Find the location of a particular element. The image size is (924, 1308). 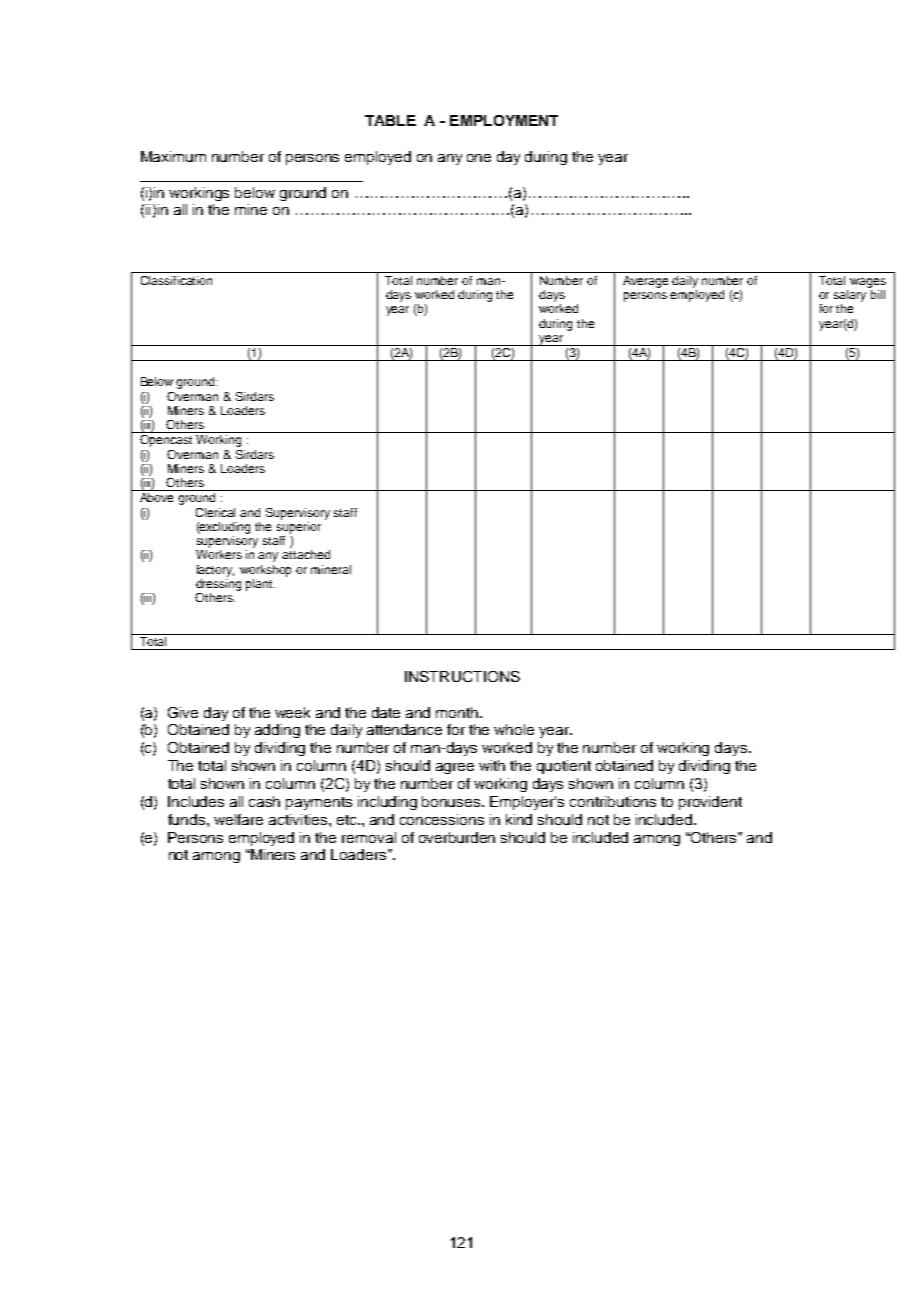

provident is located at coordinates (710, 803).
